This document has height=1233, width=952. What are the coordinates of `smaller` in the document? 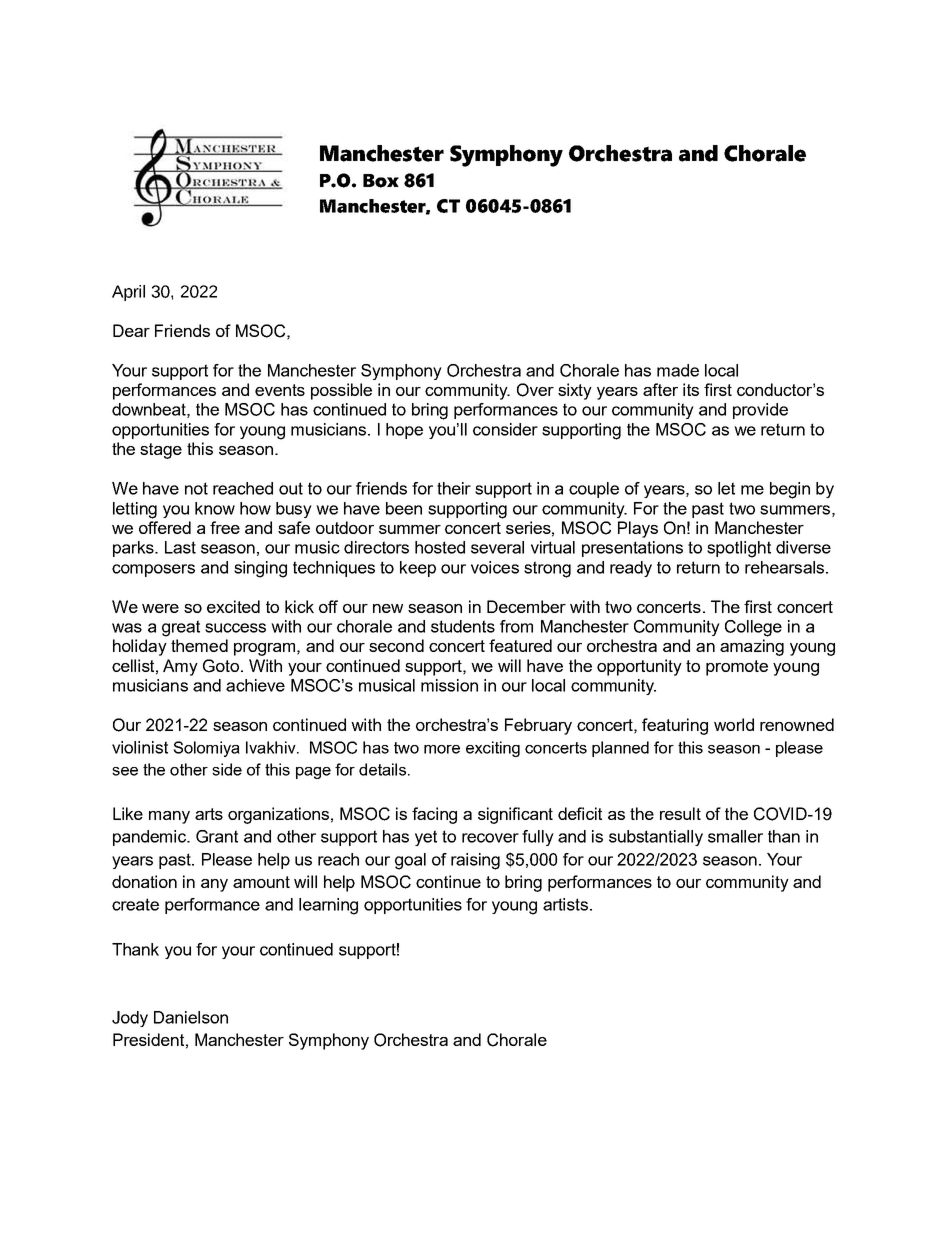 It's located at (735, 836).
